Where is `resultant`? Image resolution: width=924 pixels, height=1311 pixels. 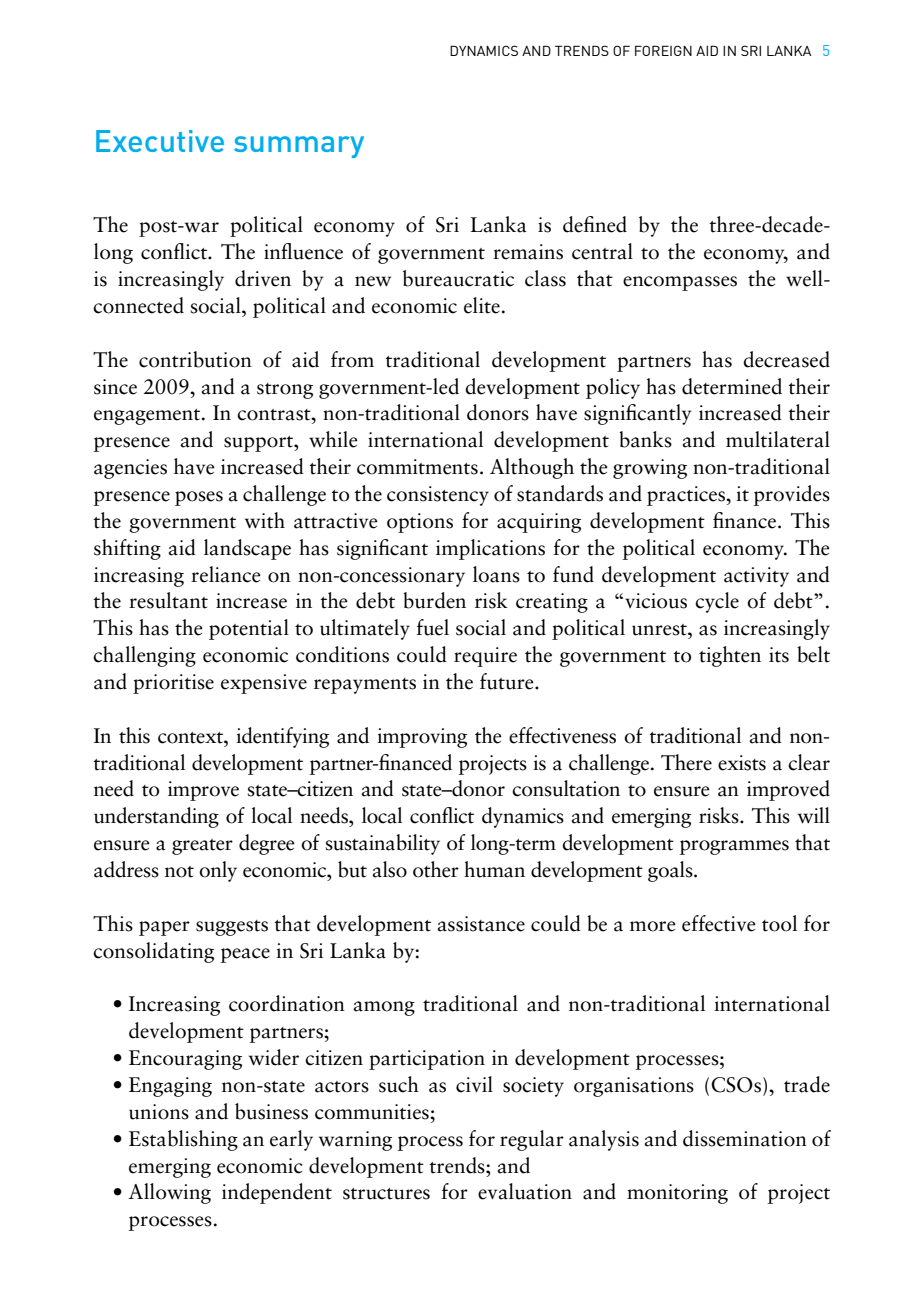 resultant is located at coordinates (168, 600).
